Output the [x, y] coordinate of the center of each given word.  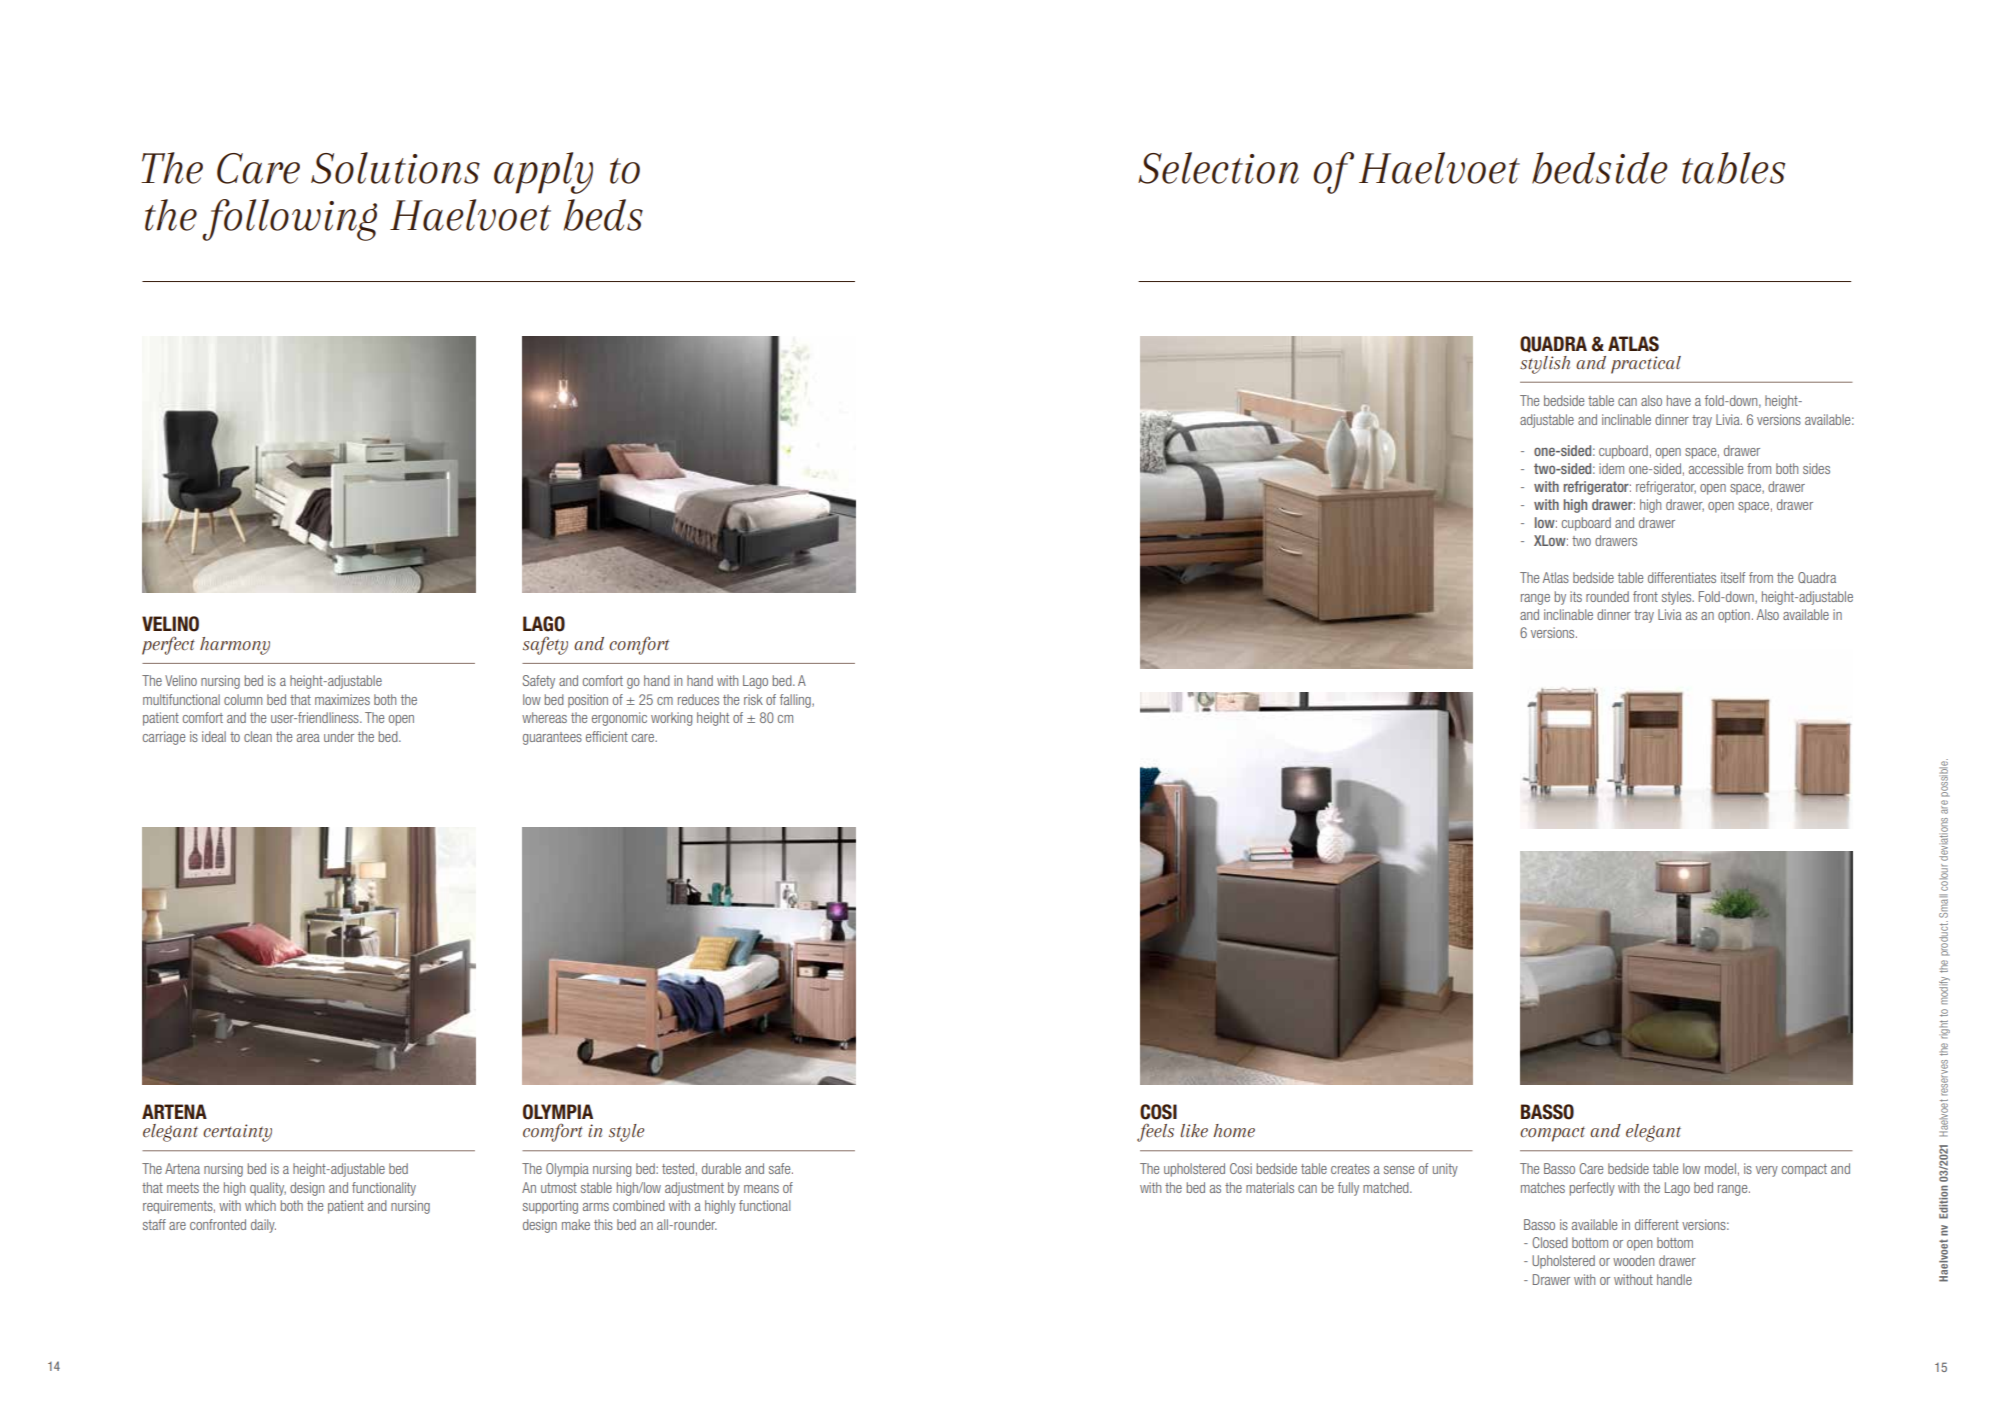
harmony [235, 646]
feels [1155, 1132]
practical [1646, 365]
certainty [237, 1133]
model [1720, 1168]
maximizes [342, 699]
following [289, 220]
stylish [1545, 365]
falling [796, 701]
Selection [1218, 168]
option [1734, 616]
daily [263, 1226]
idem [1611, 468]
